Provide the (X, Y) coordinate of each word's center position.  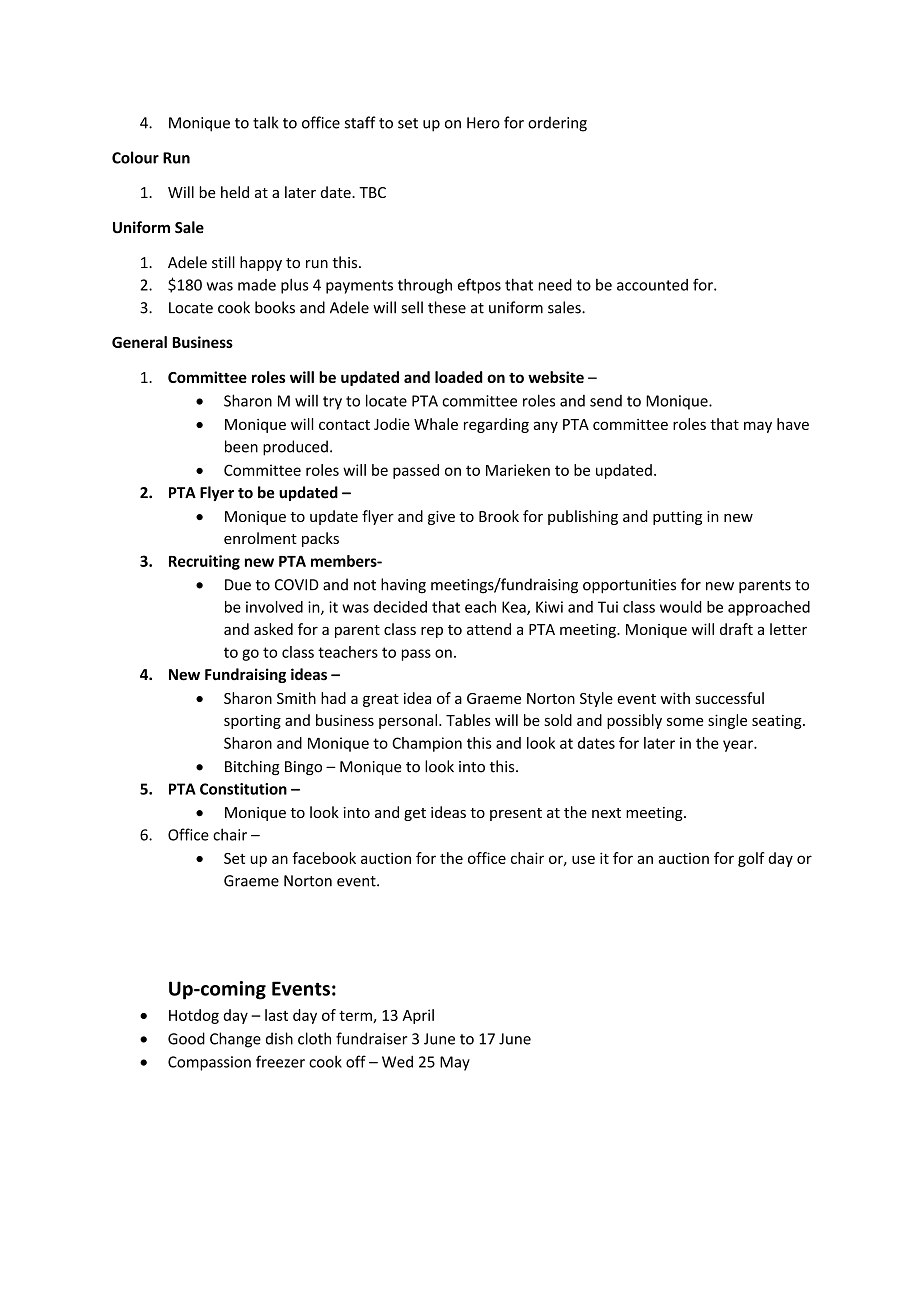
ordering (557, 124)
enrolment (260, 538)
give (441, 518)
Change (235, 1040)
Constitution (243, 789)
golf (751, 859)
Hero (483, 123)
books (275, 307)
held (235, 192)
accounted (652, 285)
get (415, 814)
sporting (252, 722)
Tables (468, 720)
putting (677, 518)
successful (729, 698)
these (447, 307)
